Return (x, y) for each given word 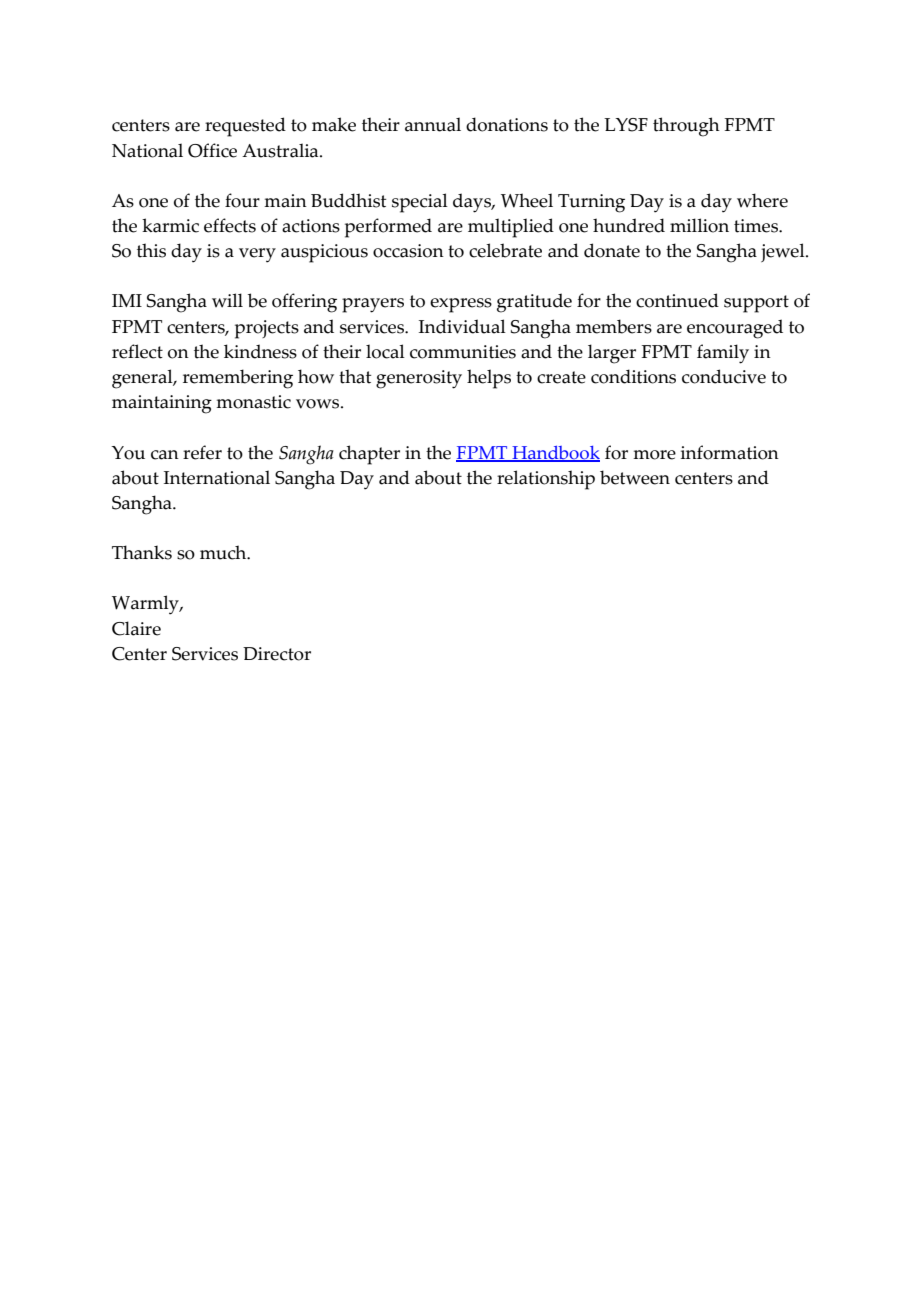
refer (202, 452)
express (461, 305)
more (654, 455)
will (227, 300)
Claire (136, 628)
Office (212, 150)
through (686, 127)
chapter (369, 455)
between (635, 477)
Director (277, 654)
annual (433, 124)
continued (677, 300)
